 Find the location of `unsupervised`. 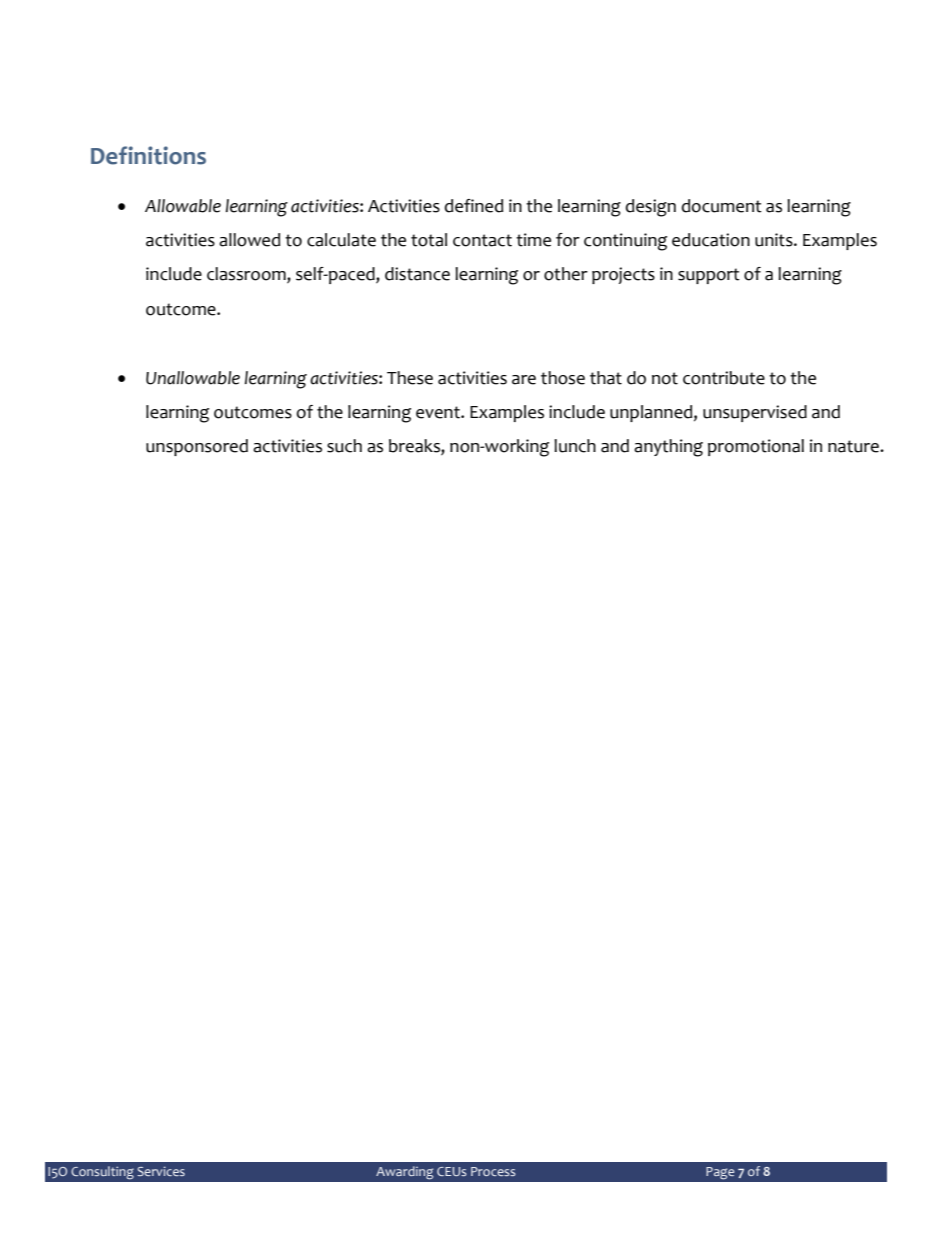

unsupervised is located at coordinates (755, 413).
